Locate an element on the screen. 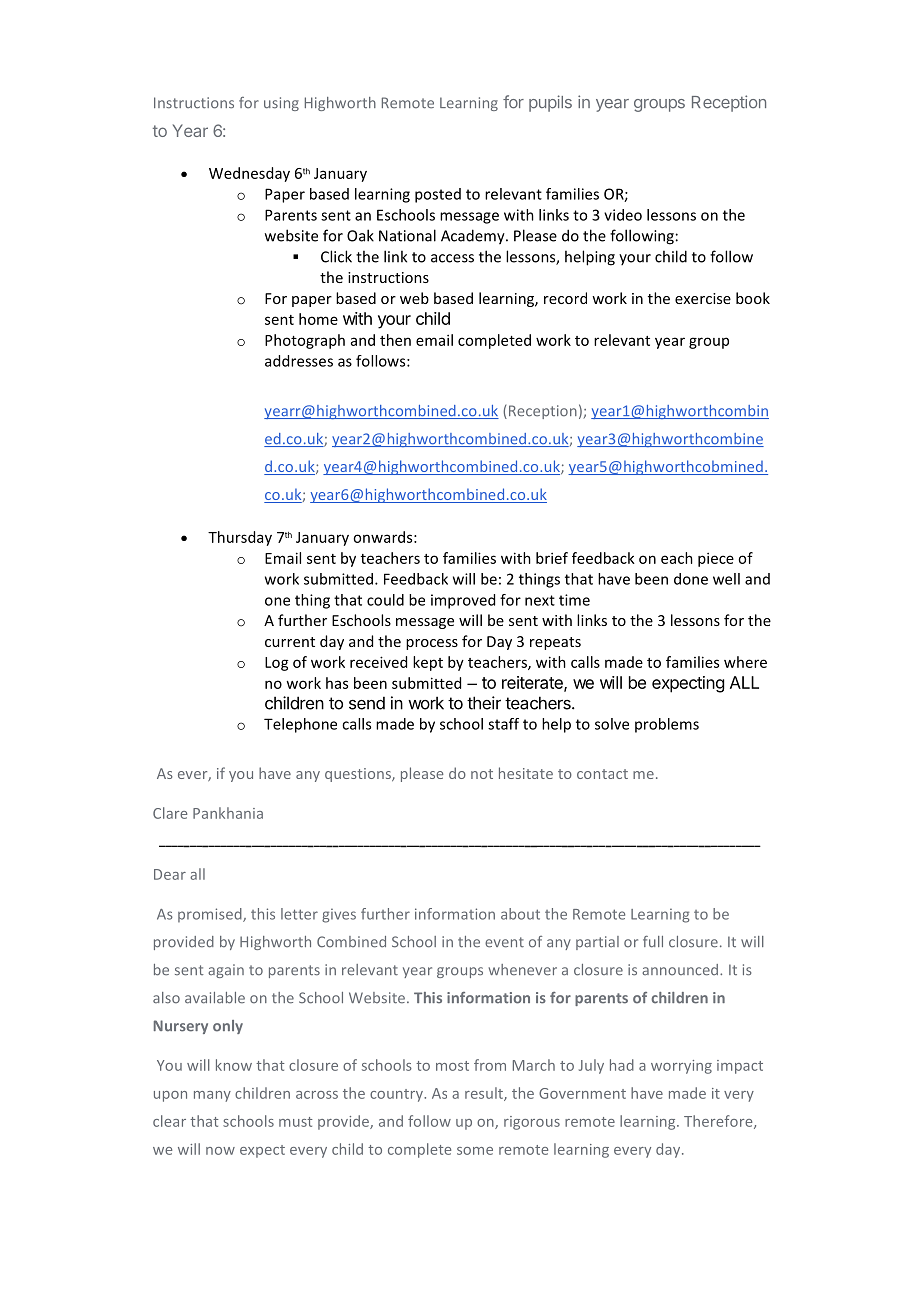 This screenshot has width=924, height=1308. then is located at coordinates (395, 340).
